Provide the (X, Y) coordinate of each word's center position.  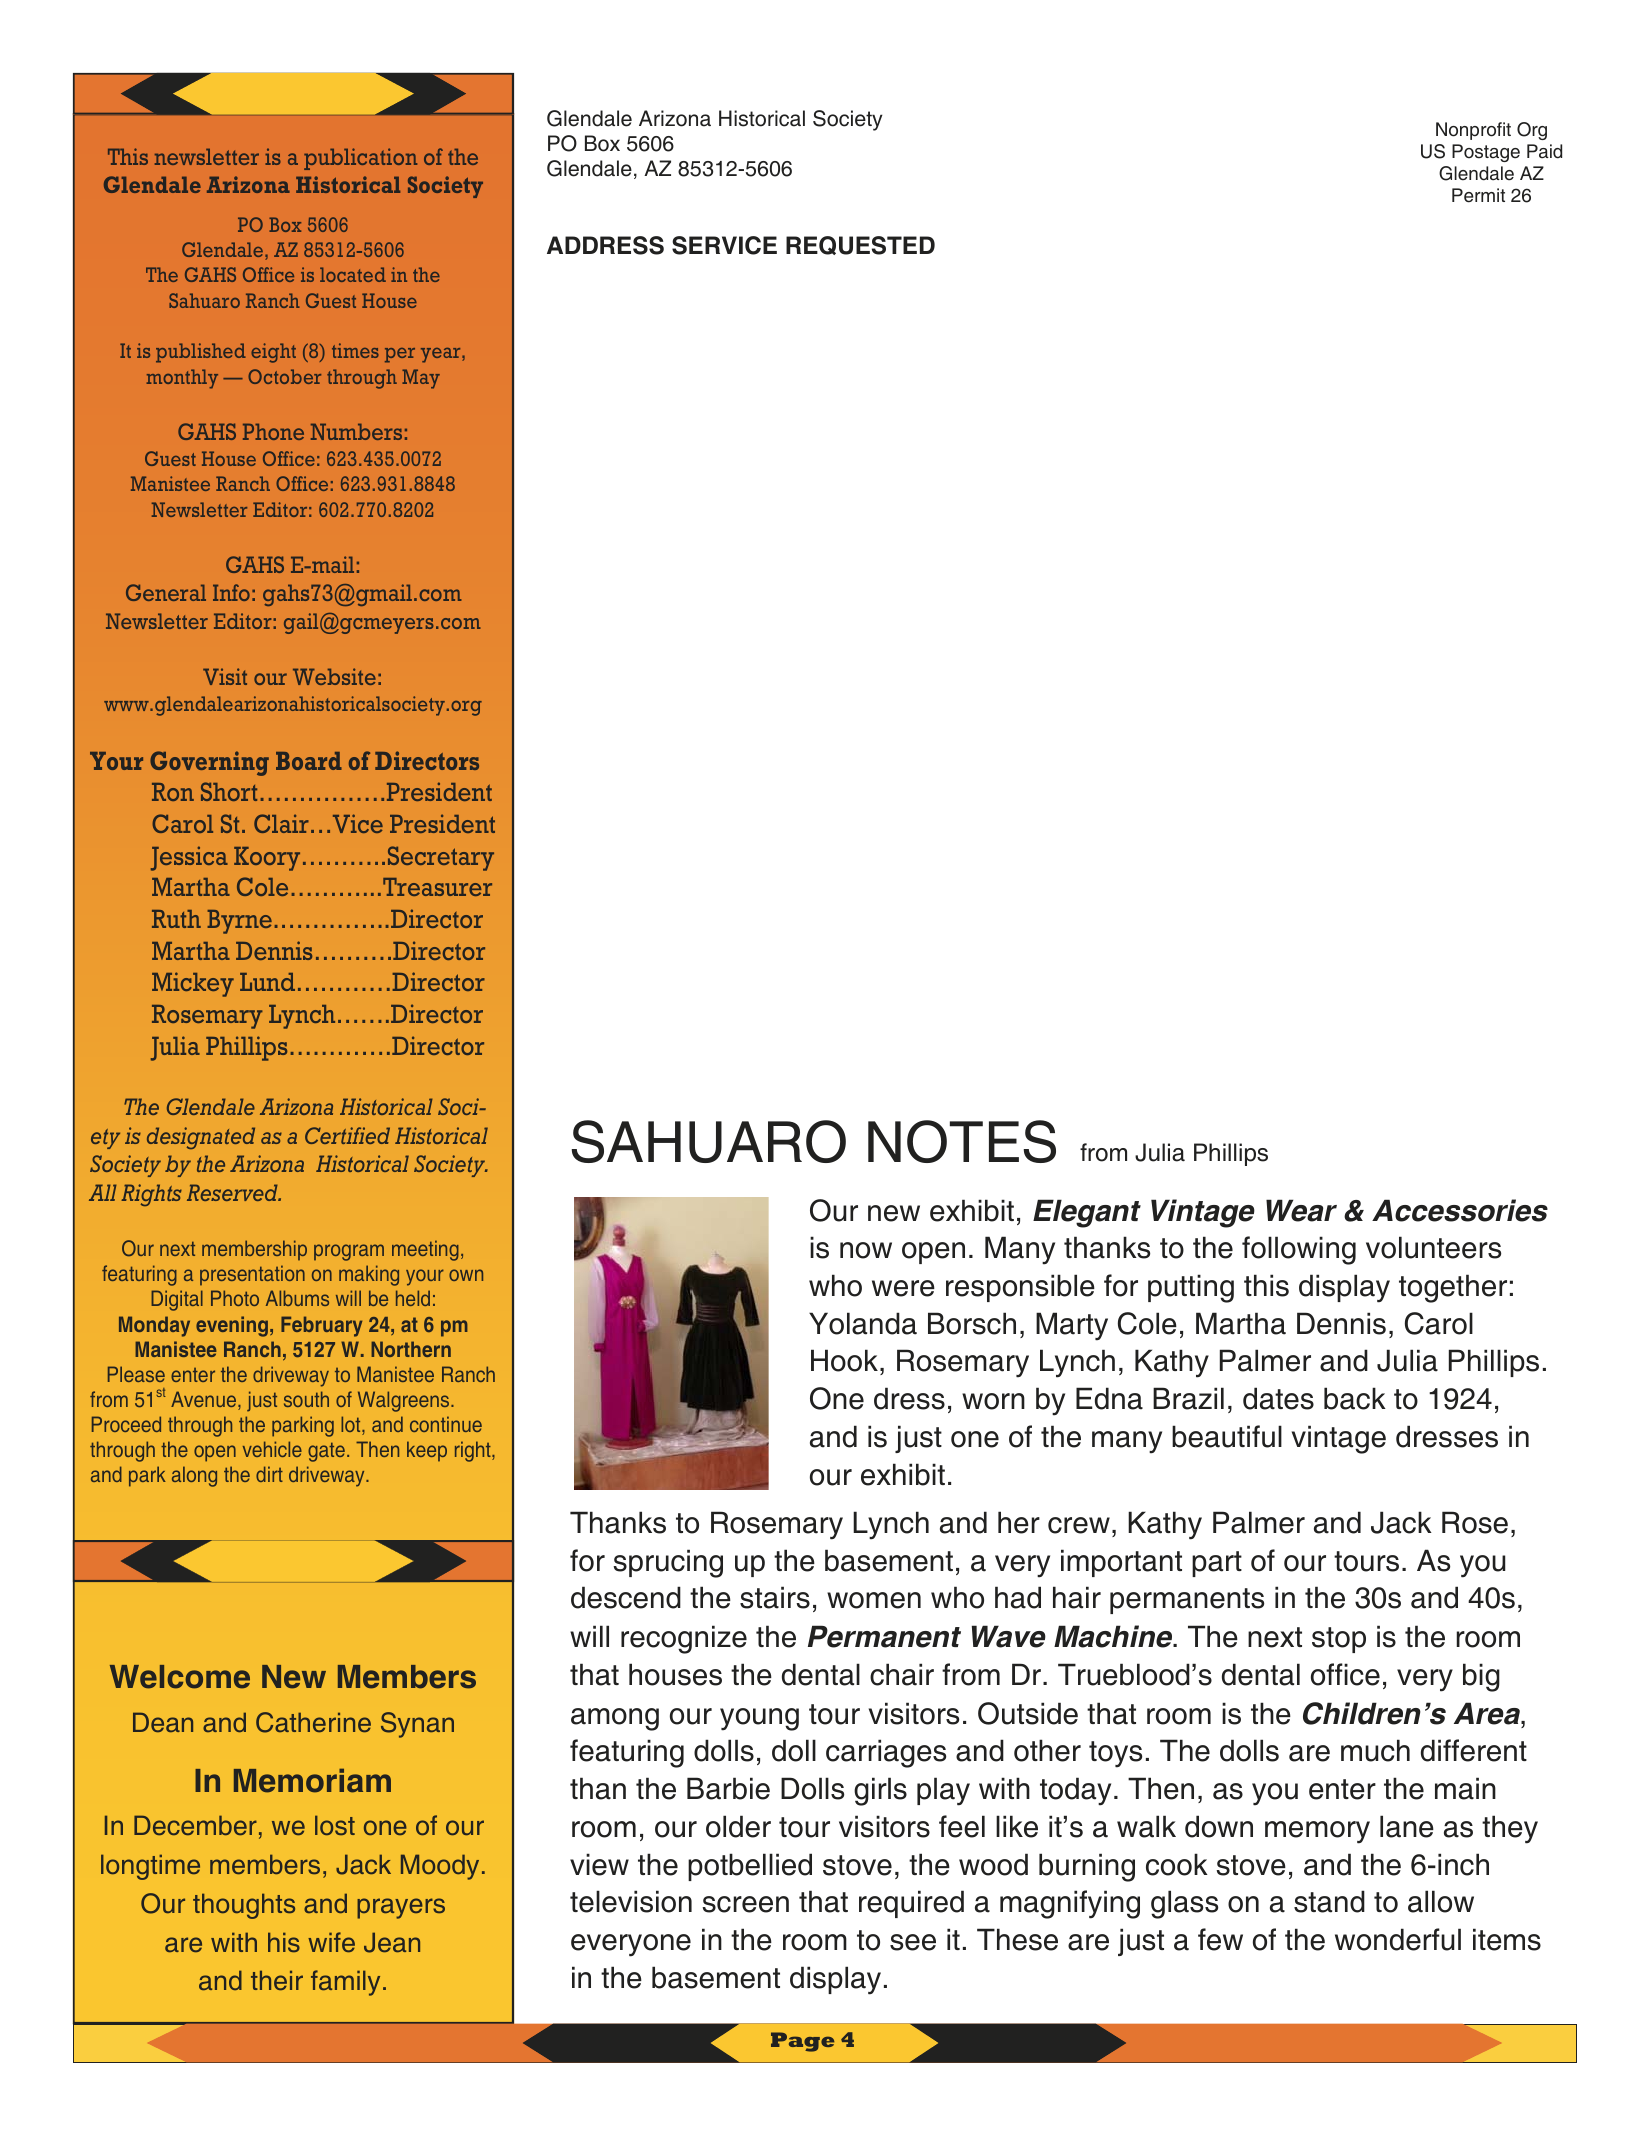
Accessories (1460, 1210)
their (277, 1980)
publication (360, 159)
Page (802, 2042)
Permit (1478, 195)
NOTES (962, 1141)
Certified (347, 1135)
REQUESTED (860, 245)
